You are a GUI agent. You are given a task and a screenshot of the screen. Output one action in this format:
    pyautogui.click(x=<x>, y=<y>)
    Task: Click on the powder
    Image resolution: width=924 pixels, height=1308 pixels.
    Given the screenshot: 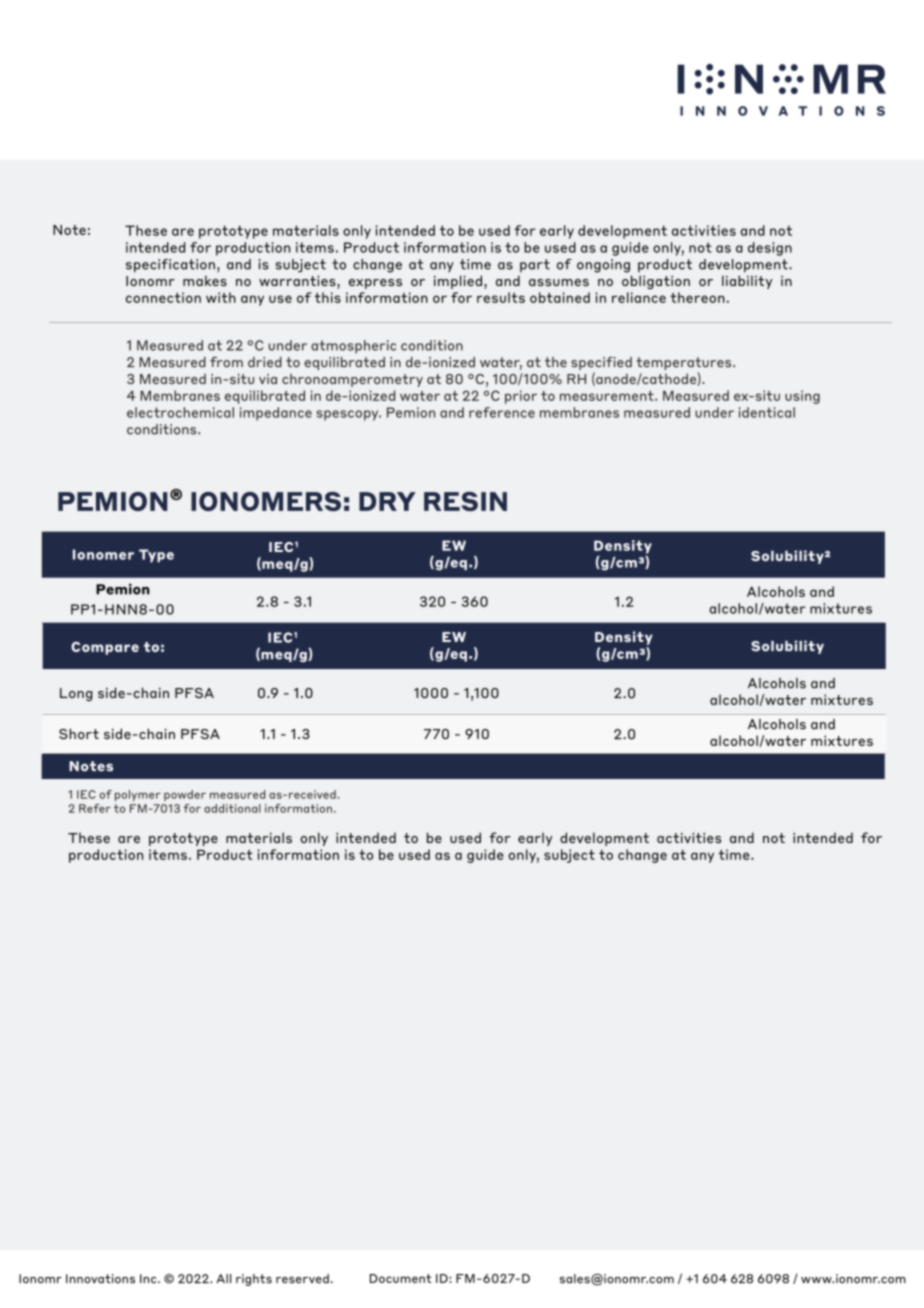 What is the action you would take?
    pyautogui.click(x=185, y=795)
